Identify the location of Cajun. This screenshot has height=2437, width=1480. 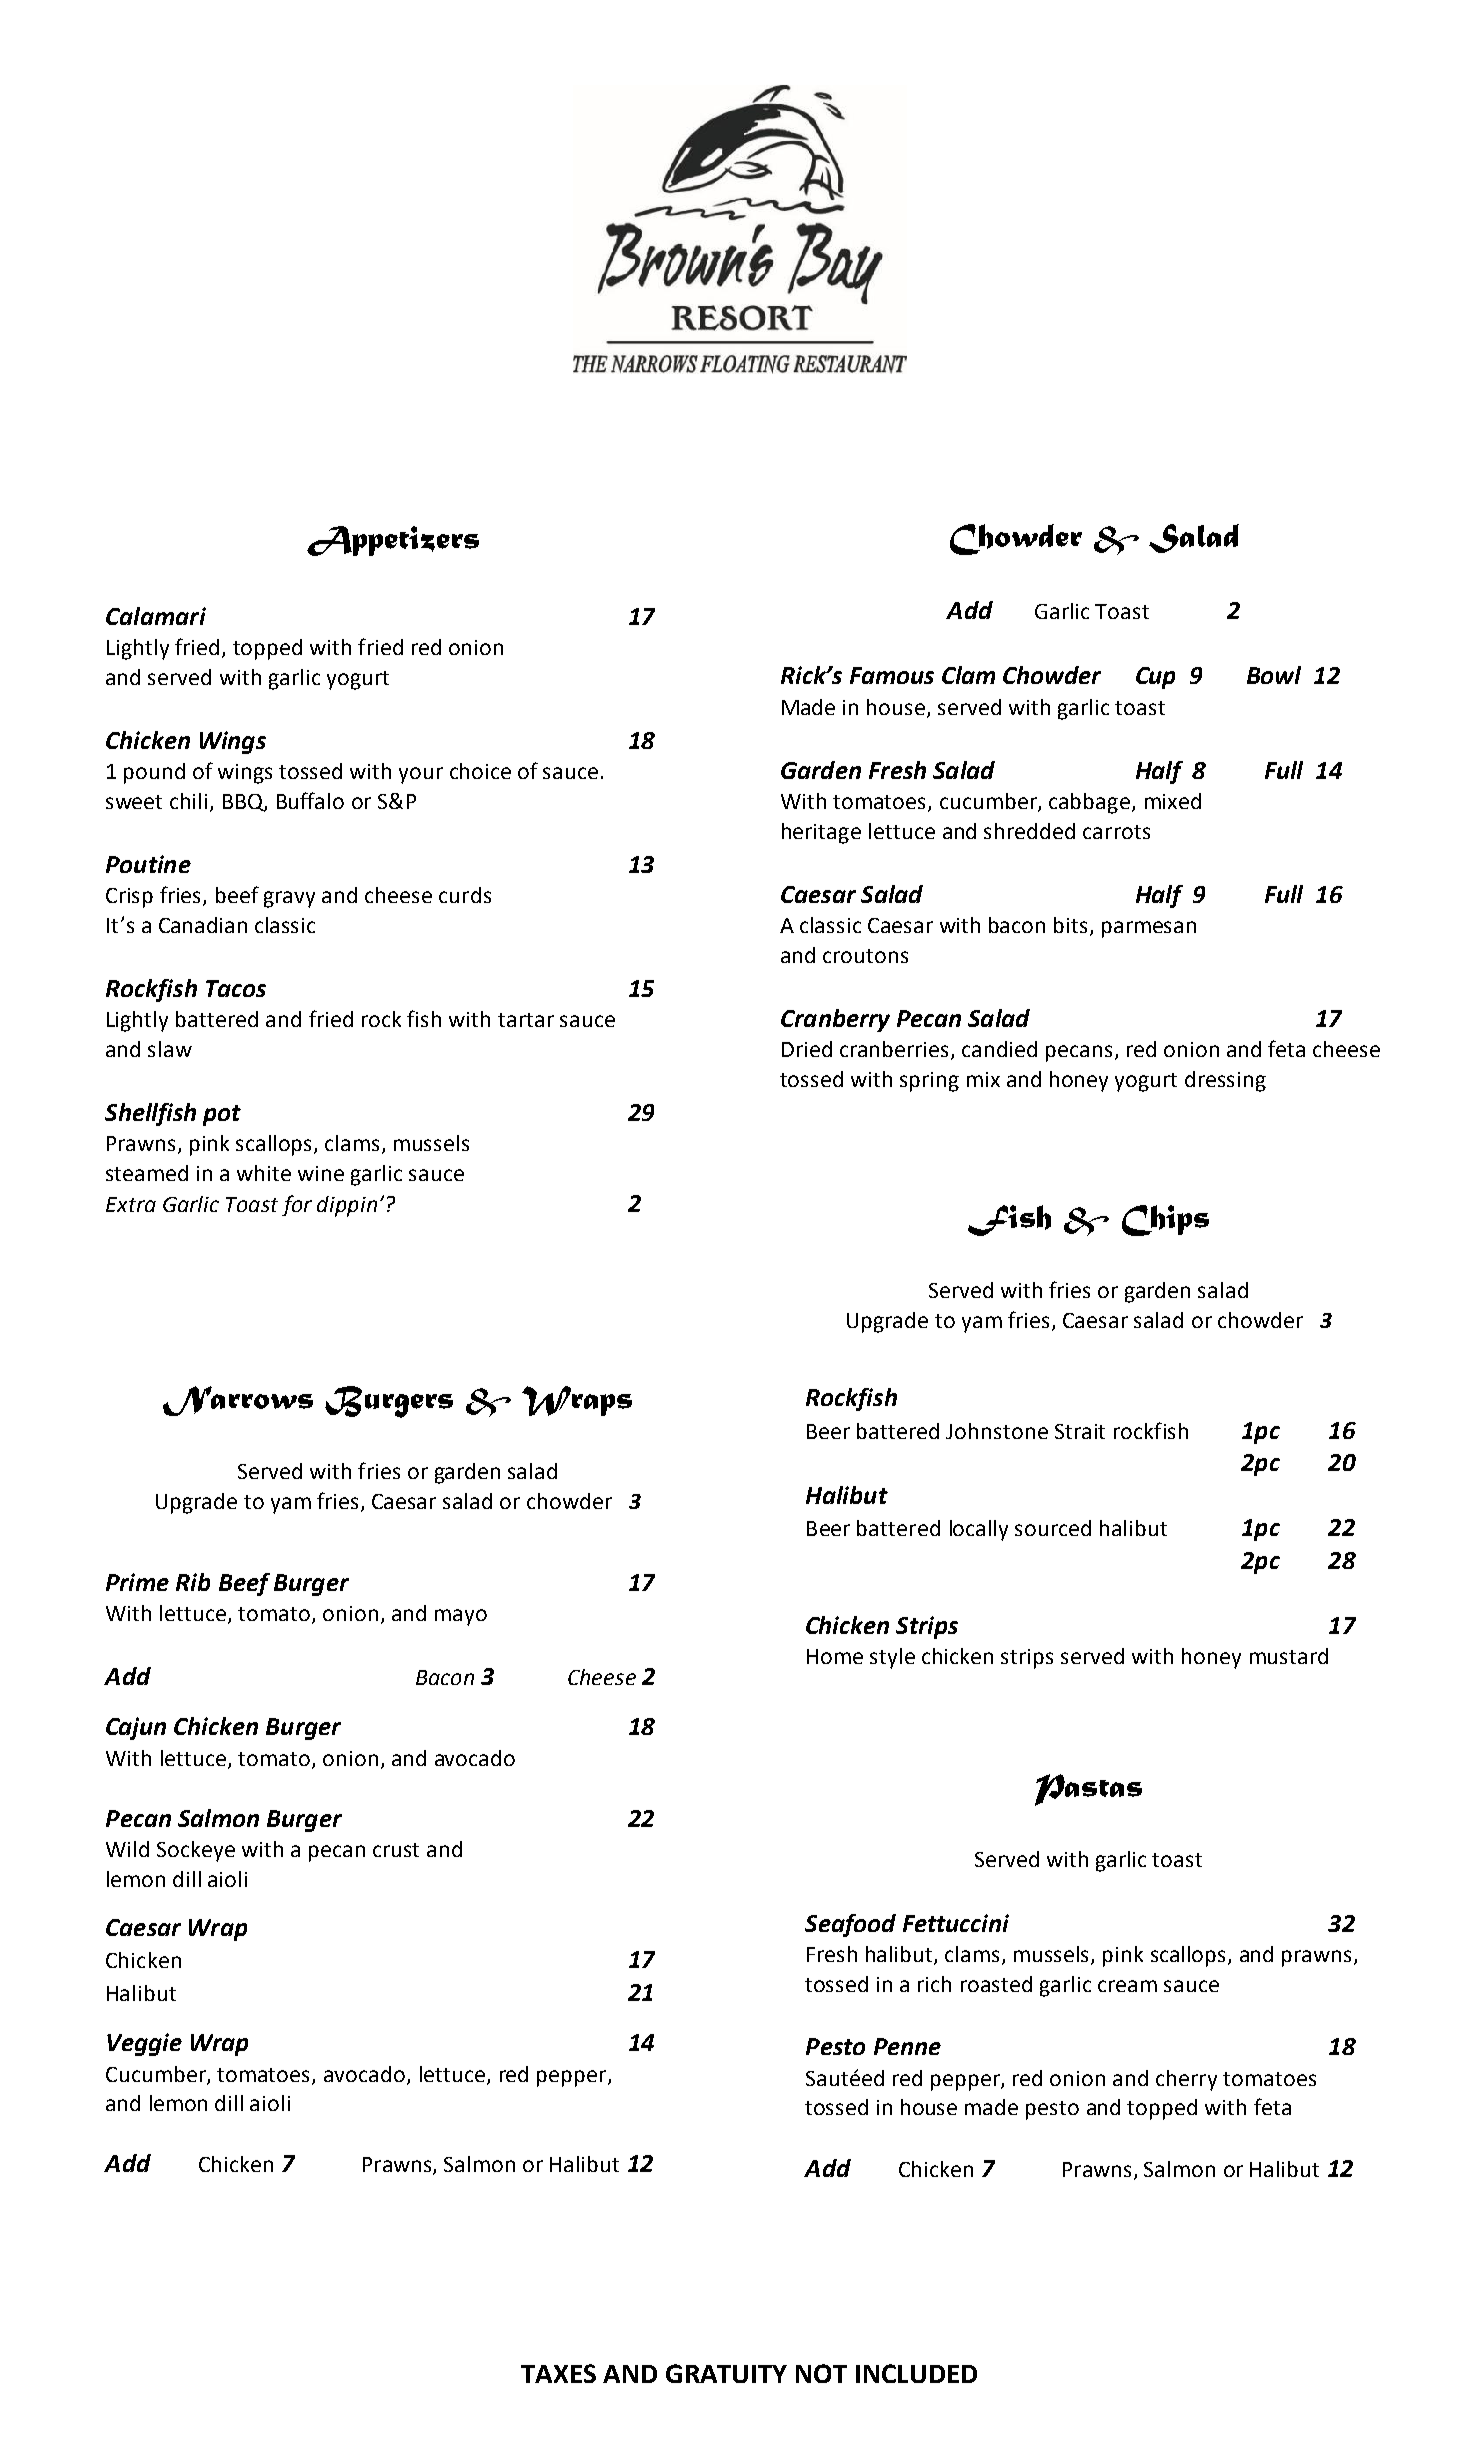
(136, 1728).
